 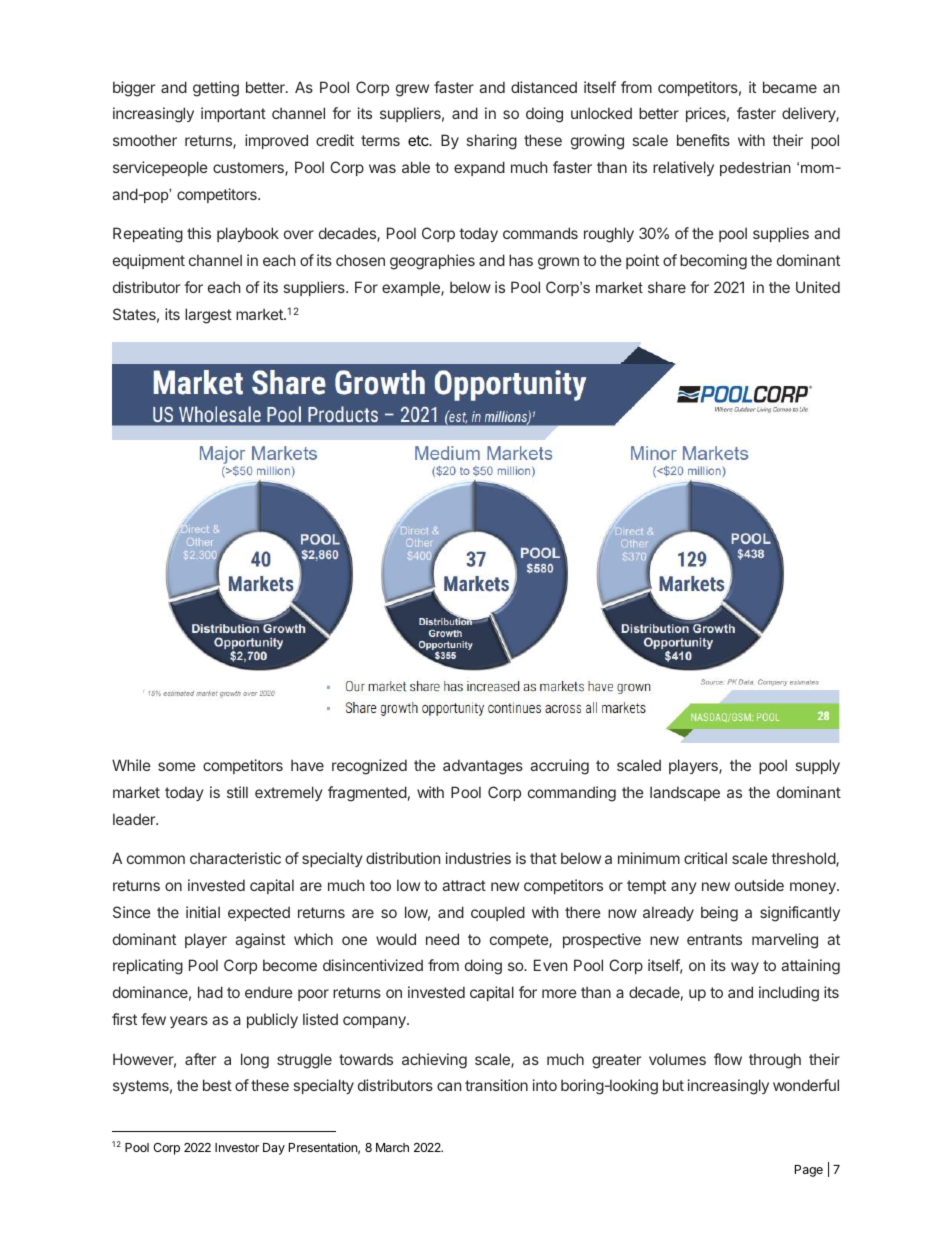 I want to click on initial, so click(x=203, y=912).
